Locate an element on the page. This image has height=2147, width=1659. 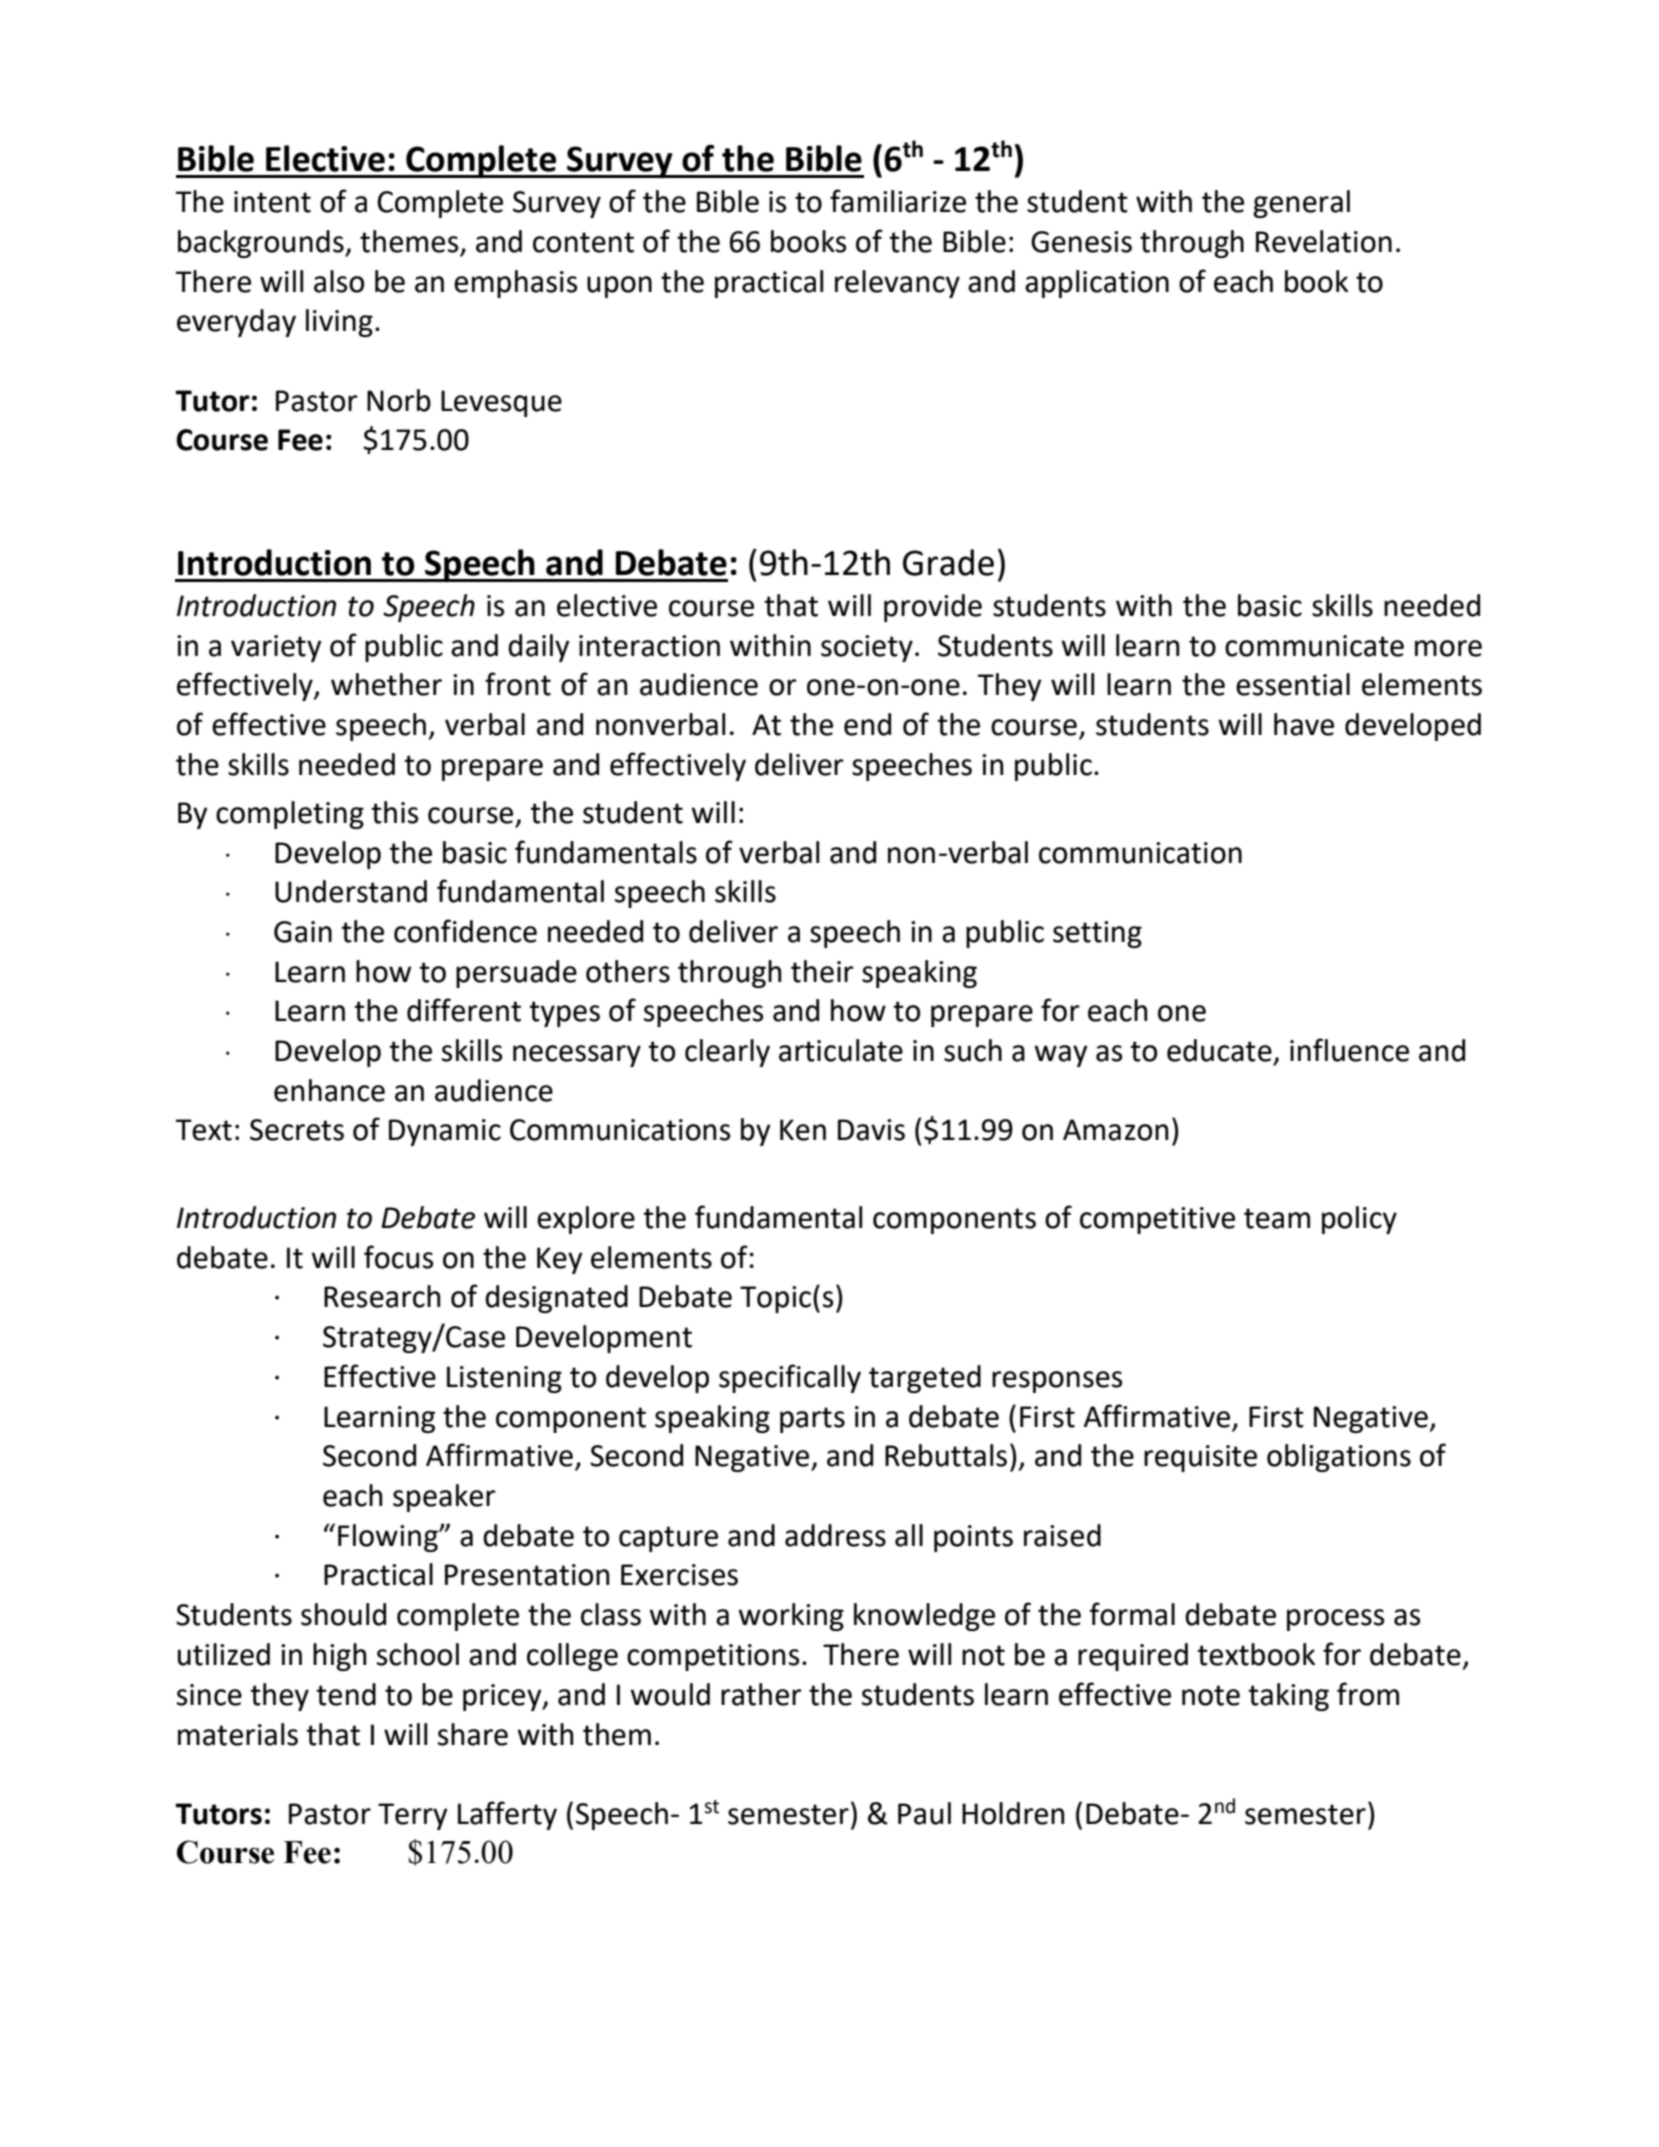
their is located at coordinates (822, 971).
